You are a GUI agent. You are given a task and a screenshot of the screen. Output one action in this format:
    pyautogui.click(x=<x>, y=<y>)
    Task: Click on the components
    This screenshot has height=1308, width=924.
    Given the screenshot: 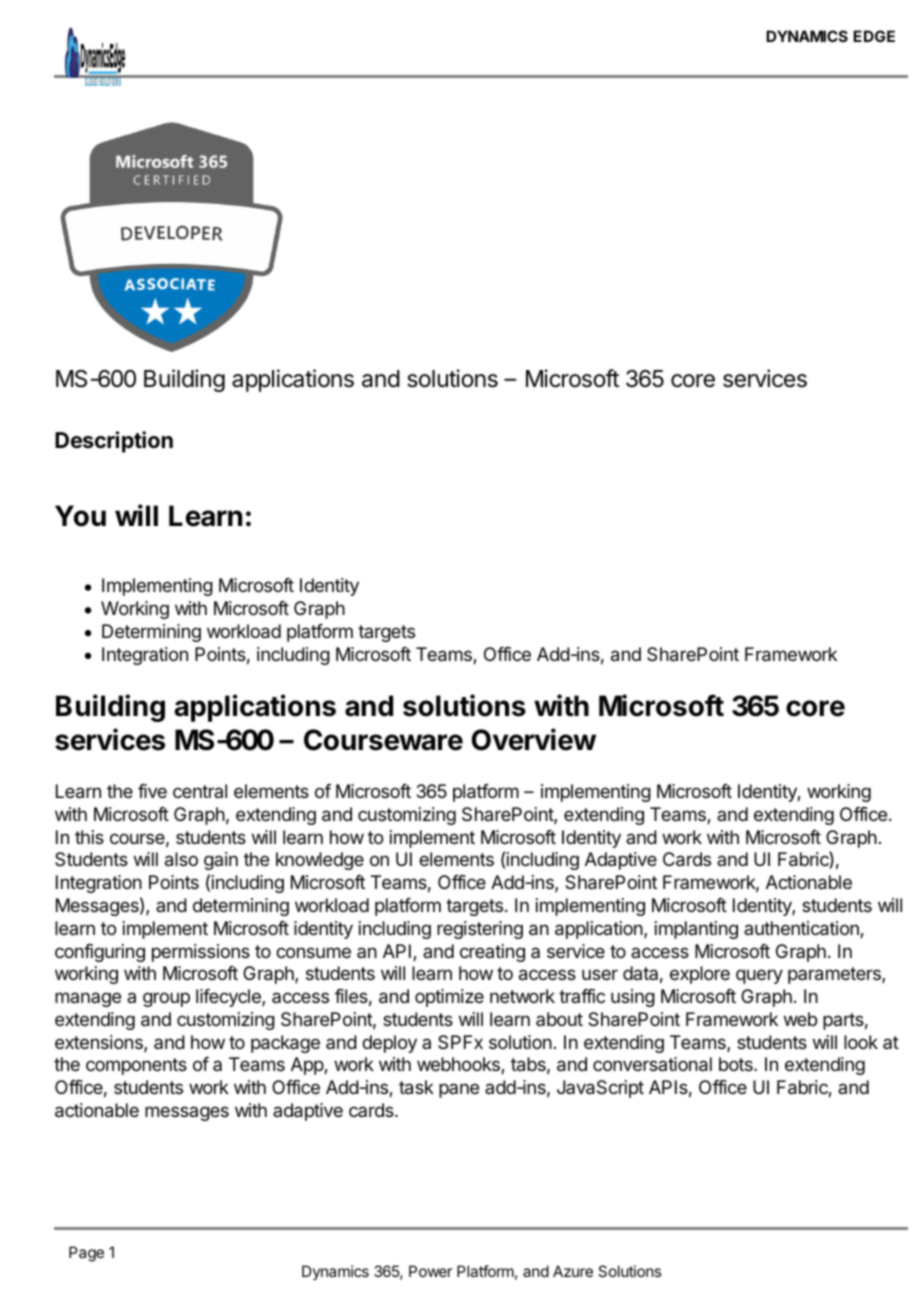 What is the action you would take?
    pyautogui.click(x=136, y=1066)
